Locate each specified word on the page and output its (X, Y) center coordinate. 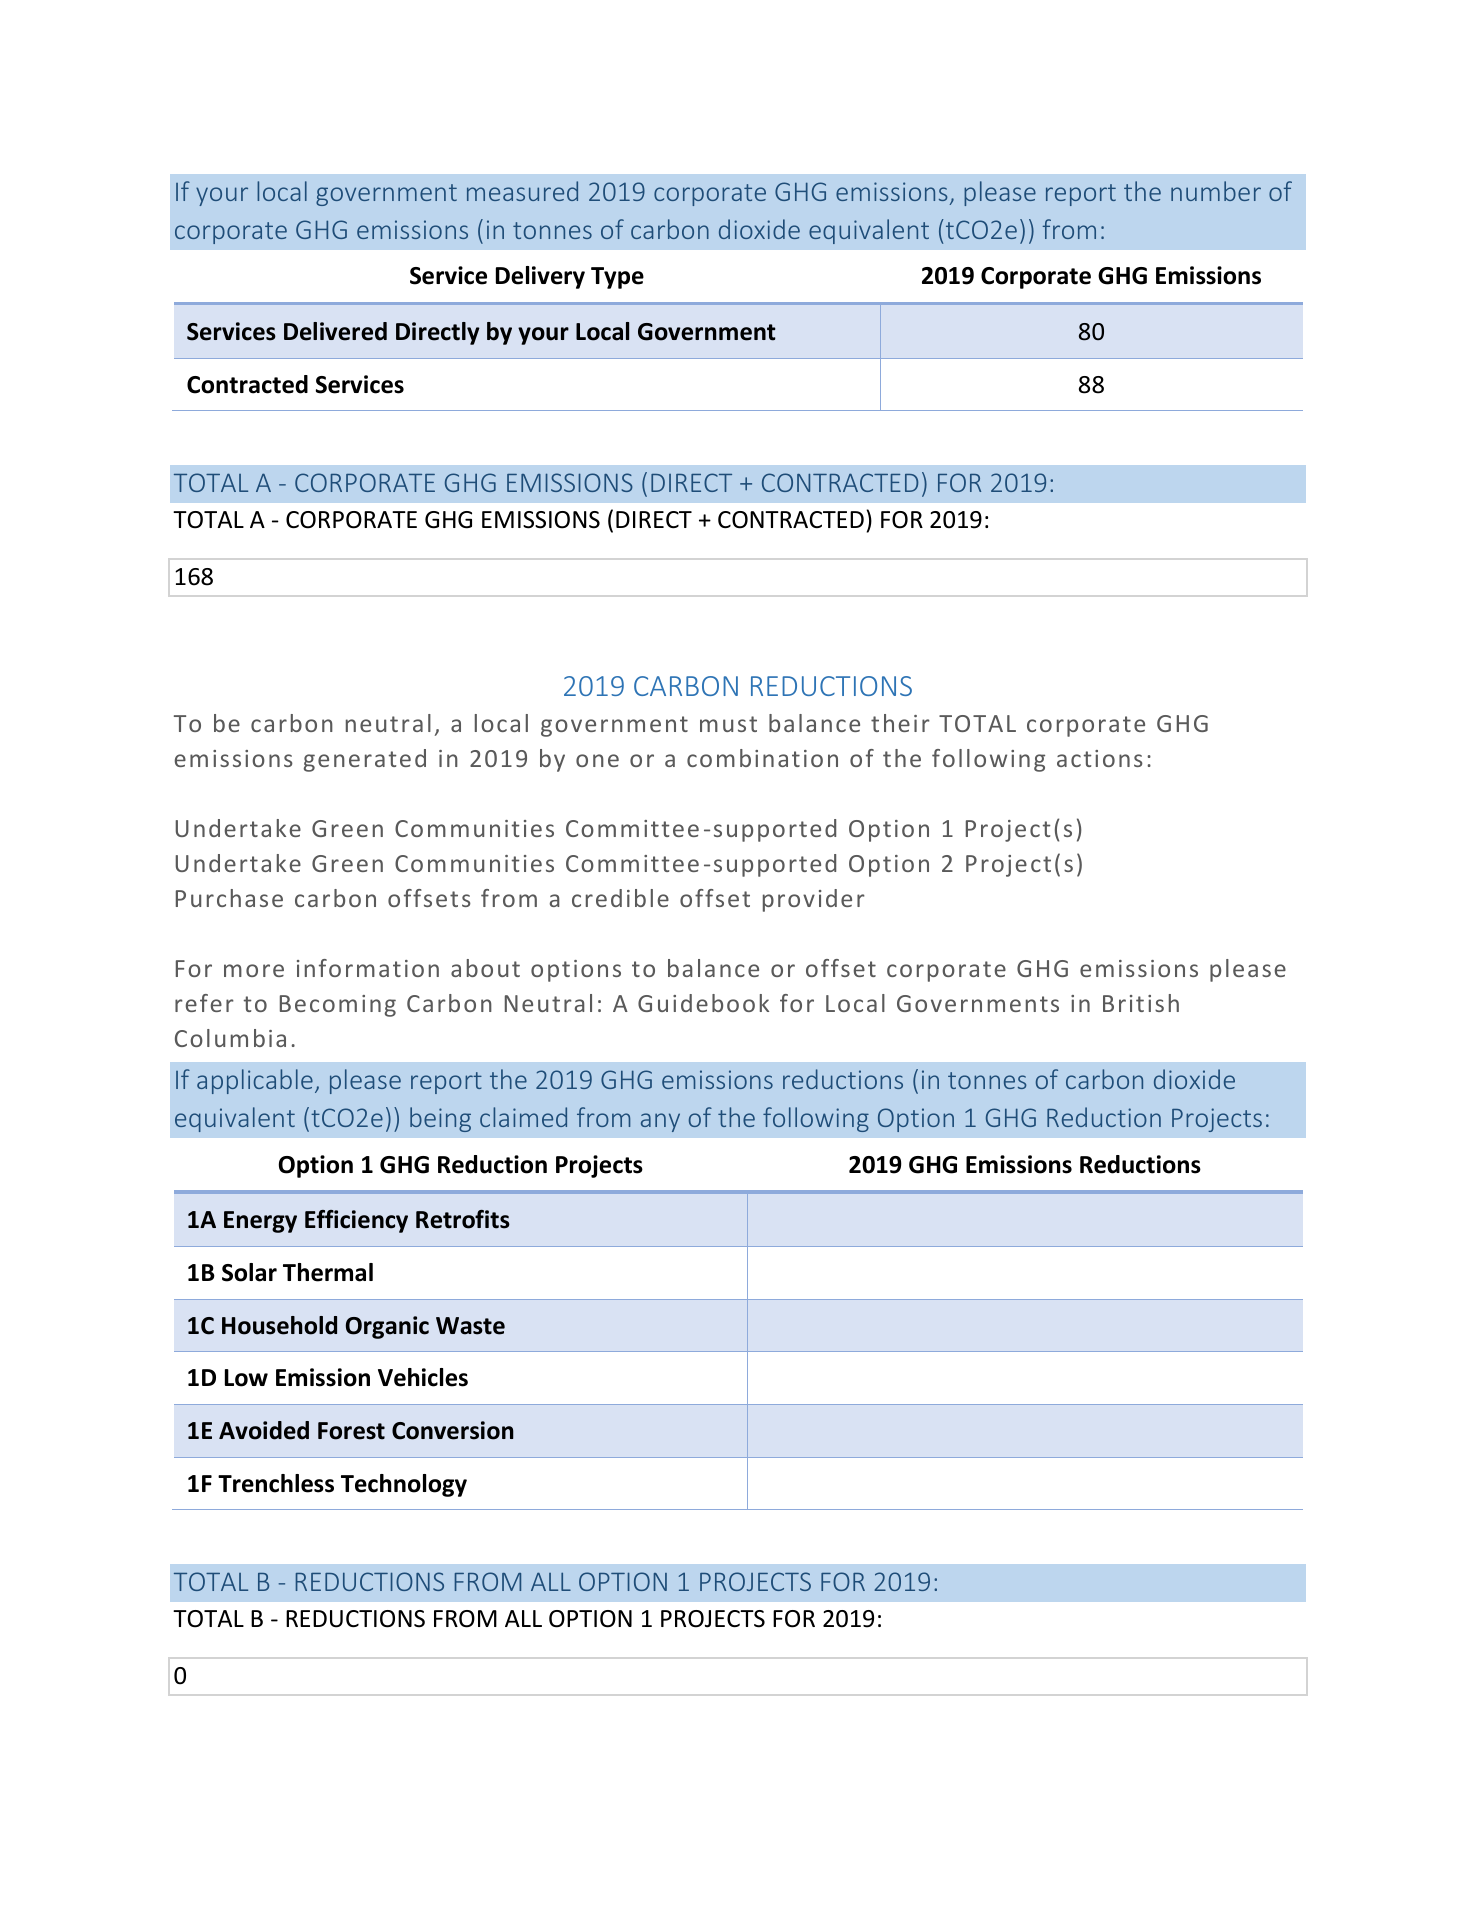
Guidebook (703, 1003)
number (1216, 191)
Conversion (453, 1430)
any (660, 1122)
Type (617, 278)
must (728, 724)
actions (1100, 758)
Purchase (229, 898)
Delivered (335, 331)
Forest (351, 1431)
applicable (255, 1081)
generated (365, 760)
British (1141, 1003)
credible (620, 898)
